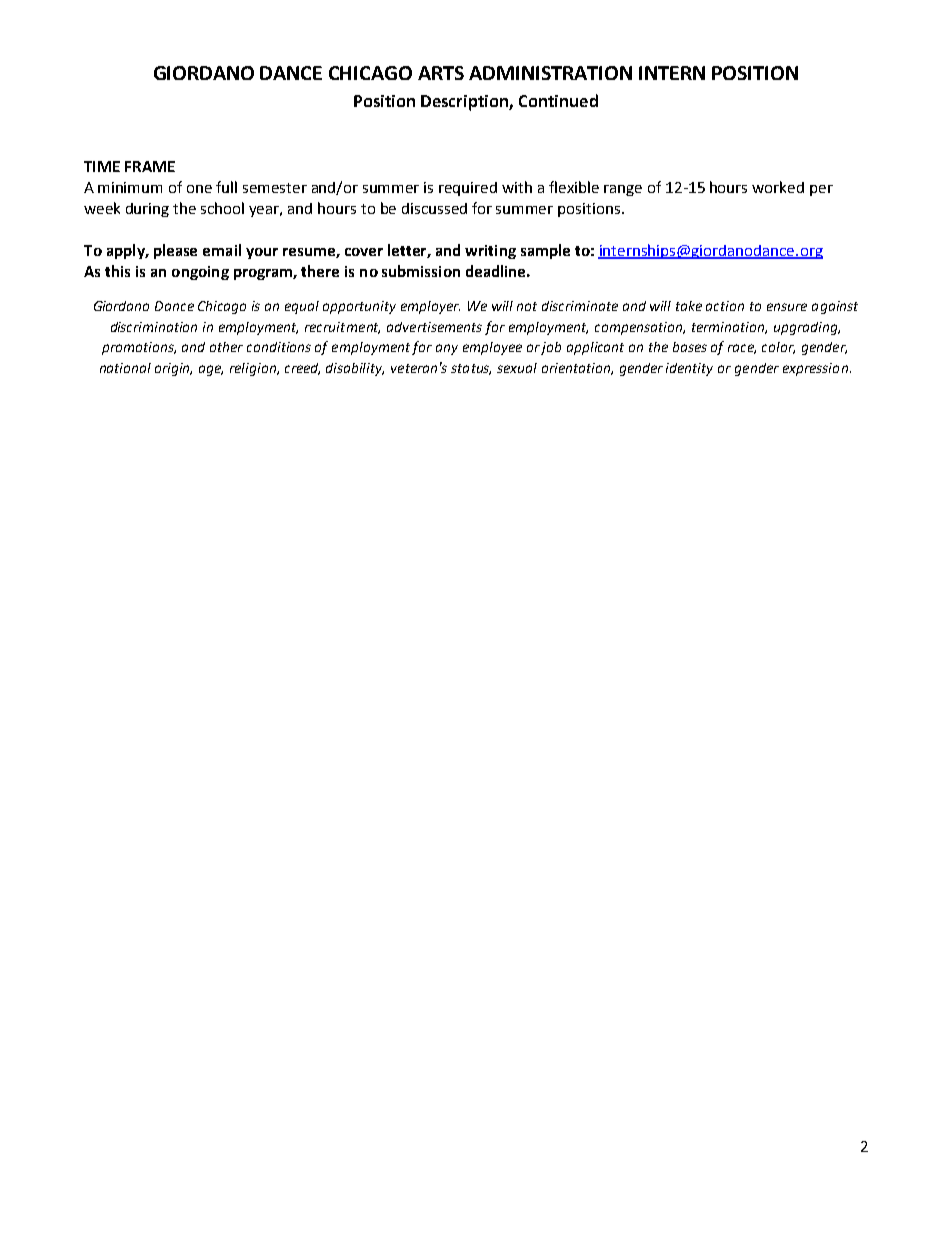  Describe the element at coordinates (200, 273) in the screenshot. I see `ongoing` at that location.
